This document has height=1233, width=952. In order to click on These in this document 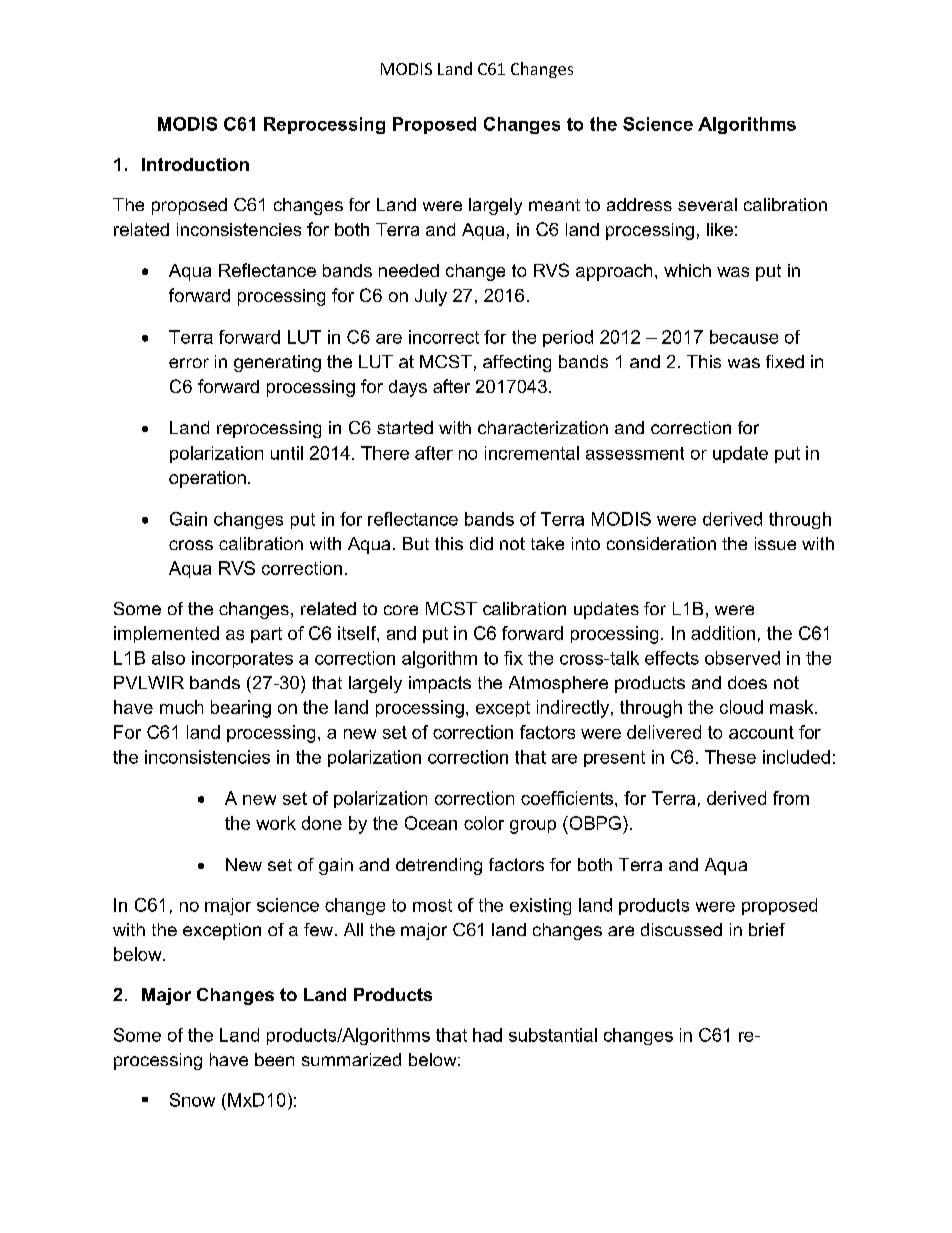, I will do `click(730, 757)`.
